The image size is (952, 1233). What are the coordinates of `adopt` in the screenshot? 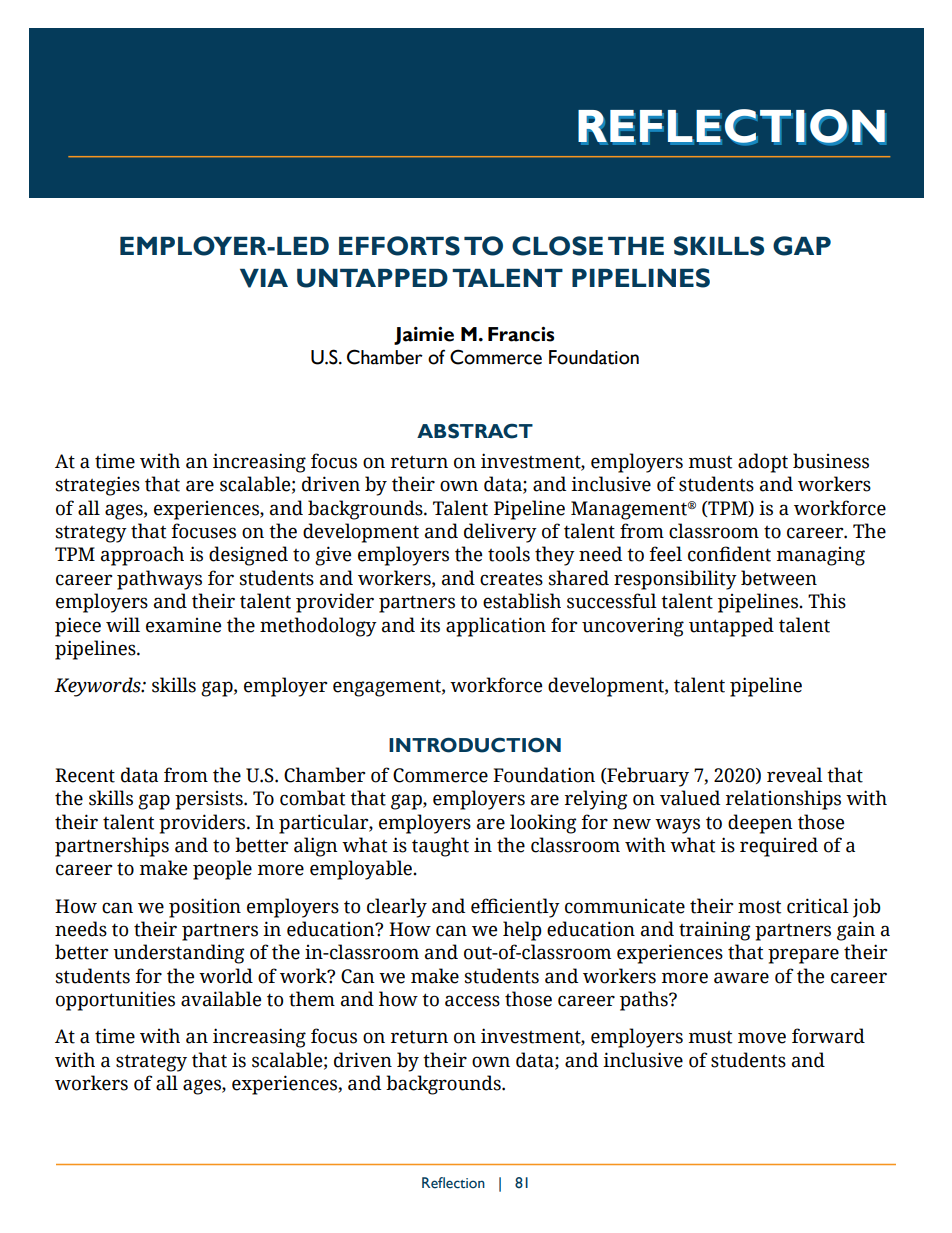 It's located at (763, 463).
